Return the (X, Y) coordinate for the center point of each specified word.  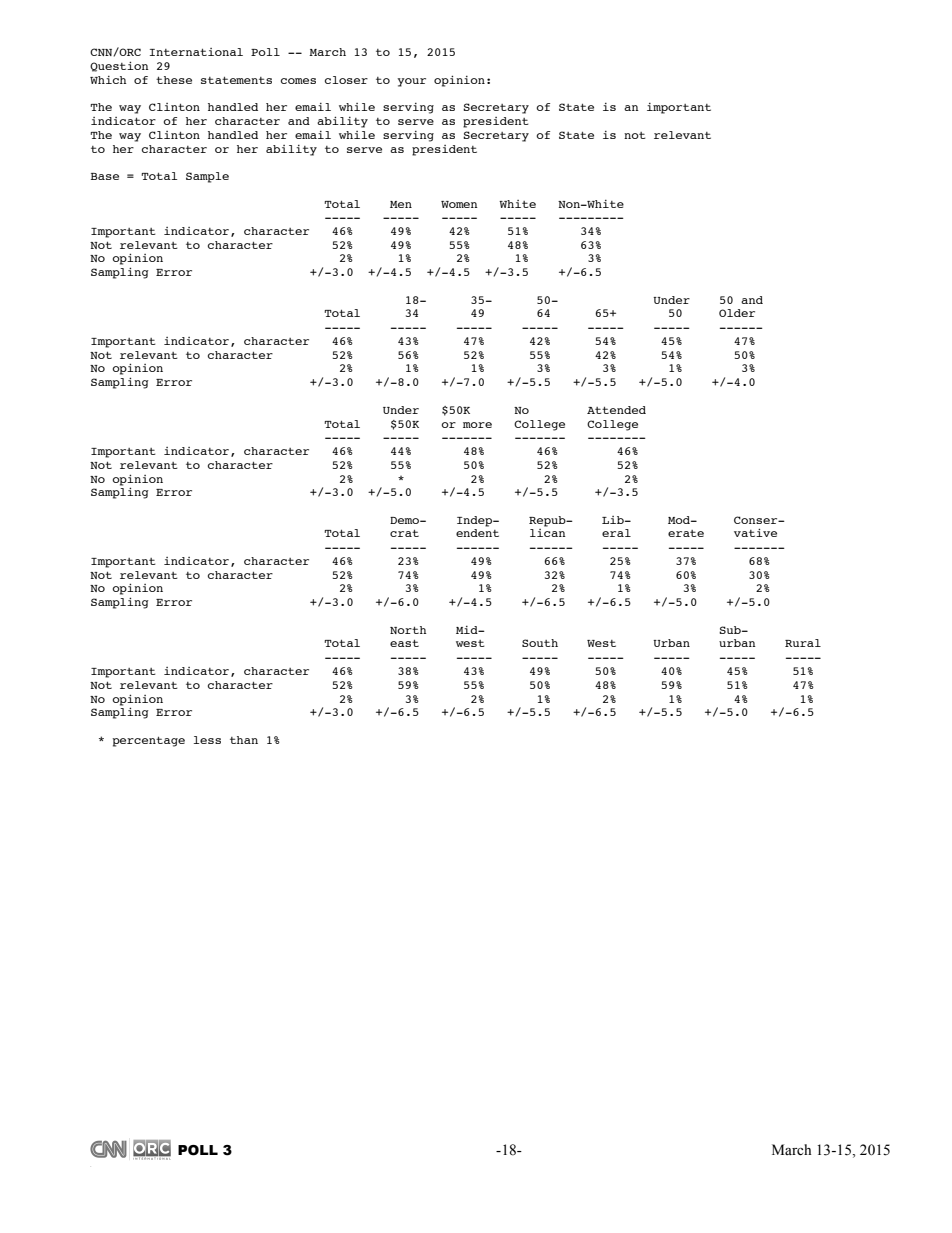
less (207, 740)
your (411, 82)
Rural (803, 643)
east (404, 643)
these (174, 80)
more (477, 425)
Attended (616, 410)
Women (459, 204)
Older (737, 313)
